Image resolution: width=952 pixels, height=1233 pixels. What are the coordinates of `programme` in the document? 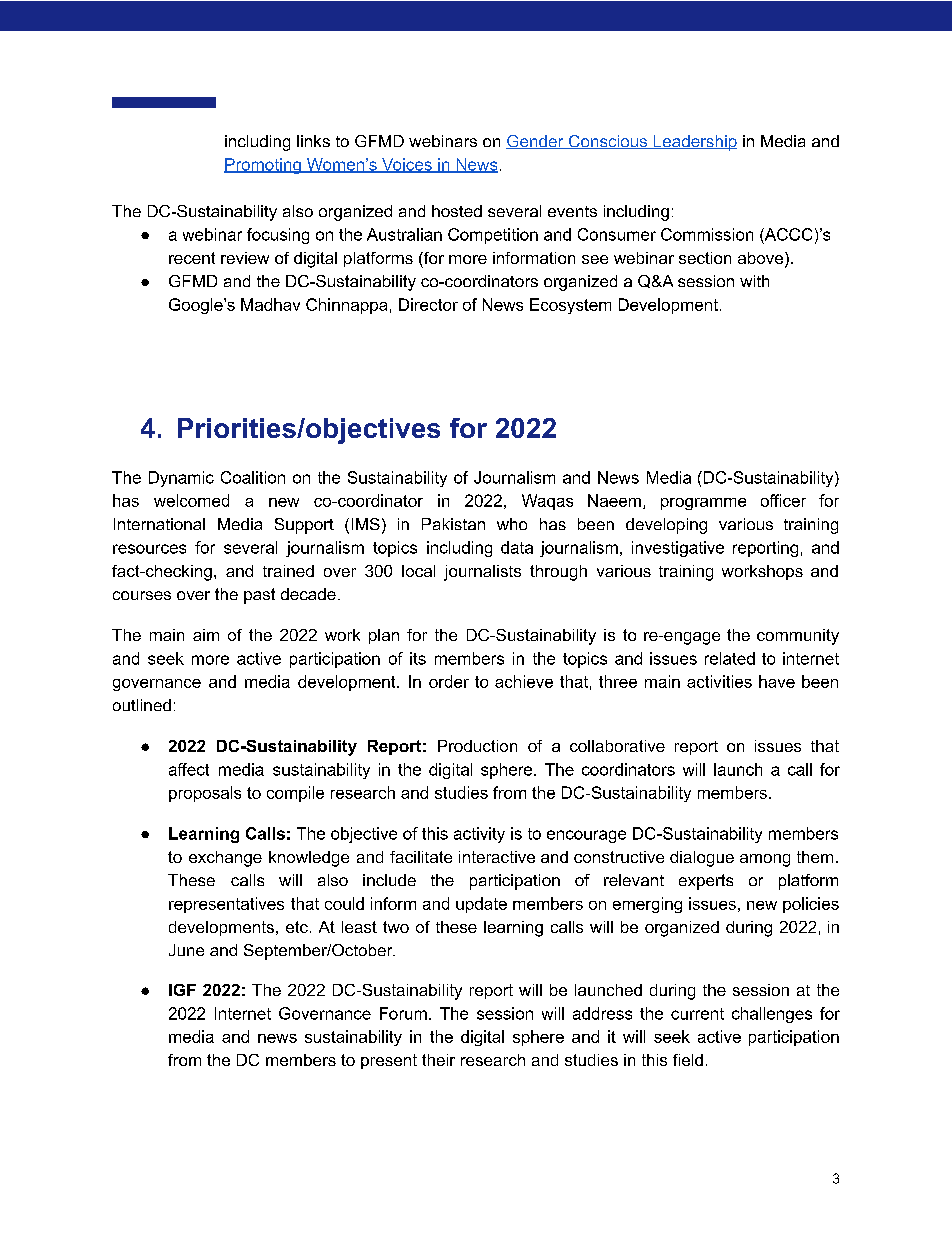 It's located at (703, 504).
